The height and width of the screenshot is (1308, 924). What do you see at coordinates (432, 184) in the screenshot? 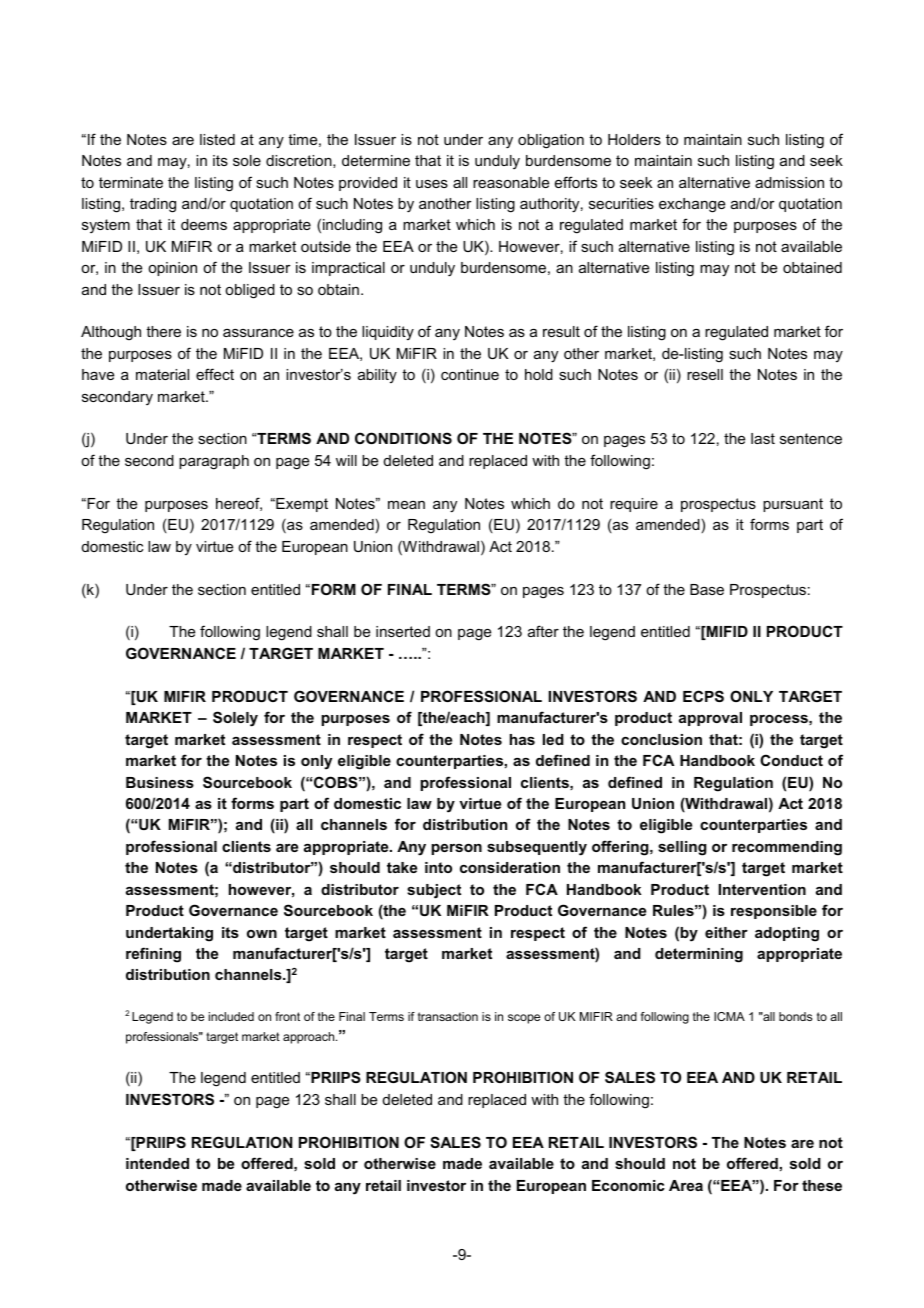
I see `uses` at bounding box center [432, 184].
